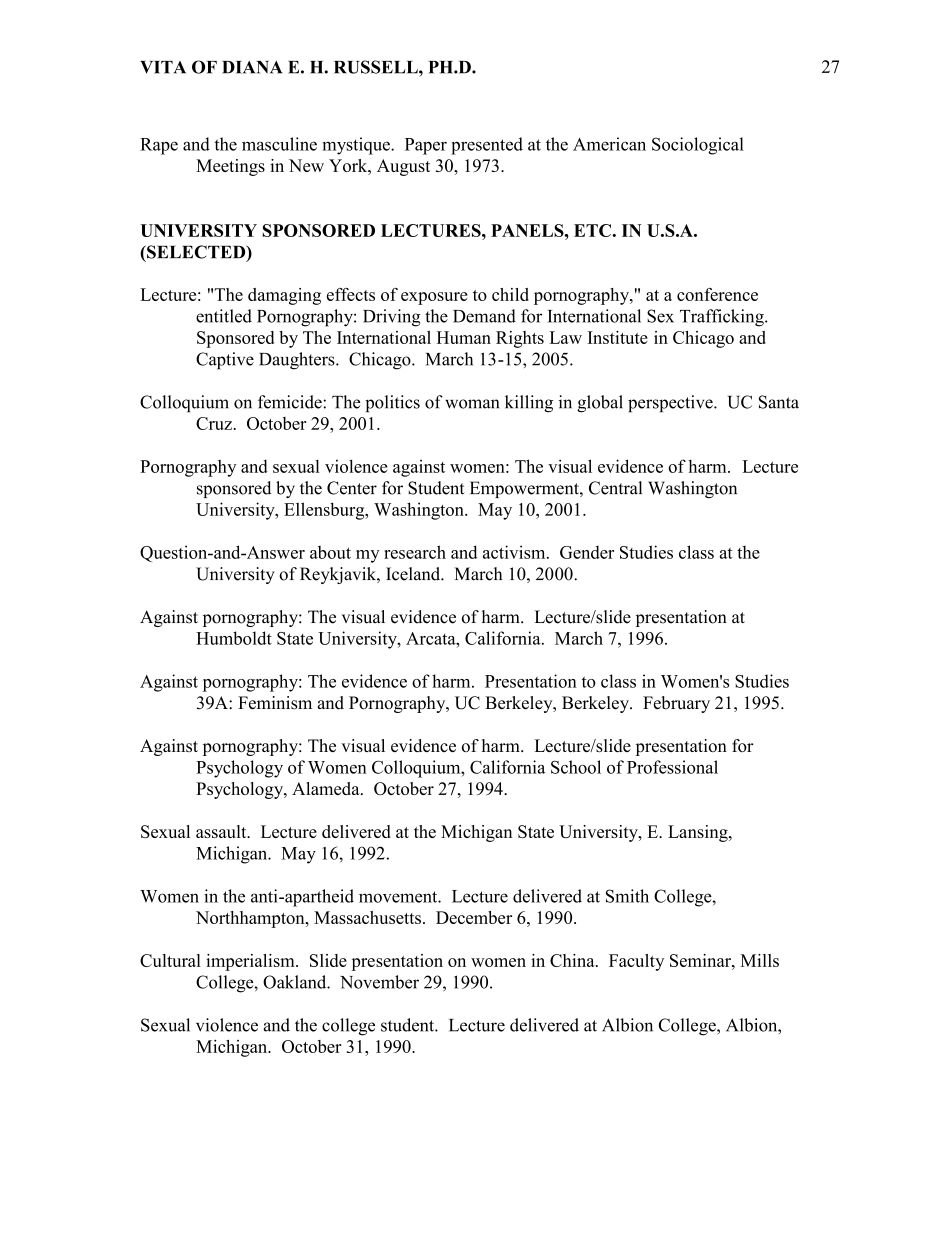 This screenshot has height=1233, width=952. What do you see at coordinates (484, 316) in the screenshot?
I see `Demand` at bounding box center [484, 316].
